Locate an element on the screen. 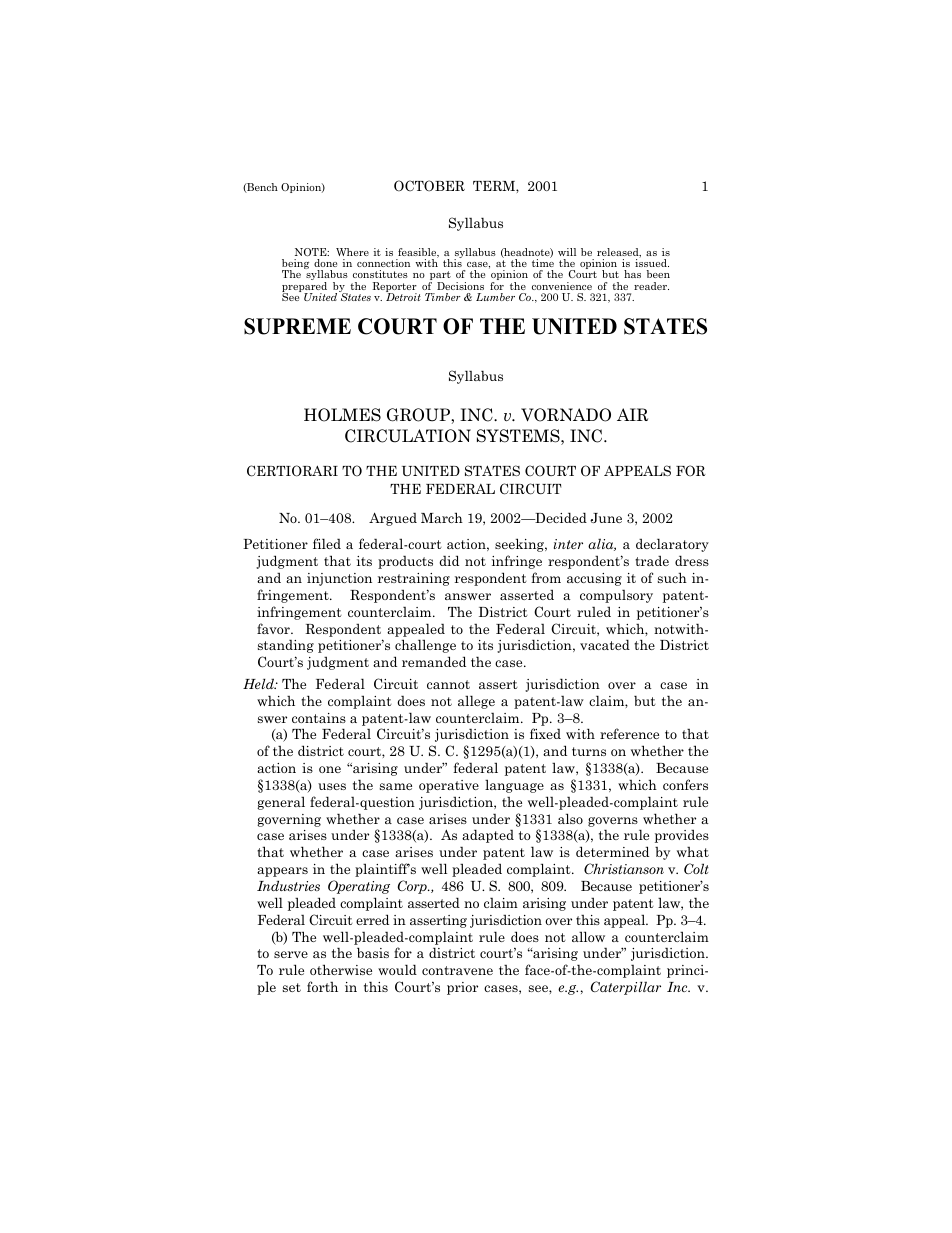 This screenshot has width=952, height=1233. operative is located at coordinates (449, 786).
